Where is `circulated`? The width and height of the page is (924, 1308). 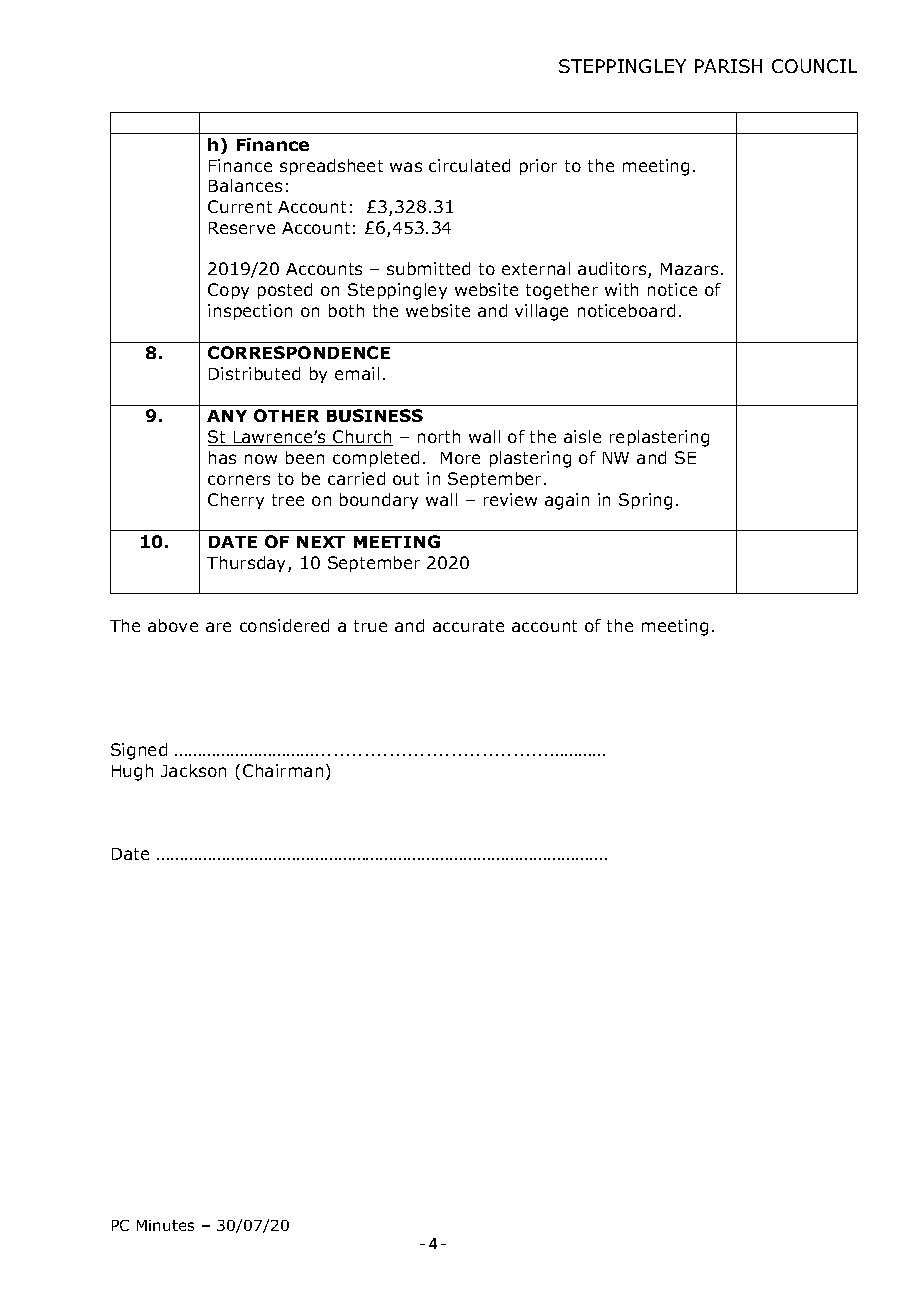 circulated is located at coordinates (469, 165).
